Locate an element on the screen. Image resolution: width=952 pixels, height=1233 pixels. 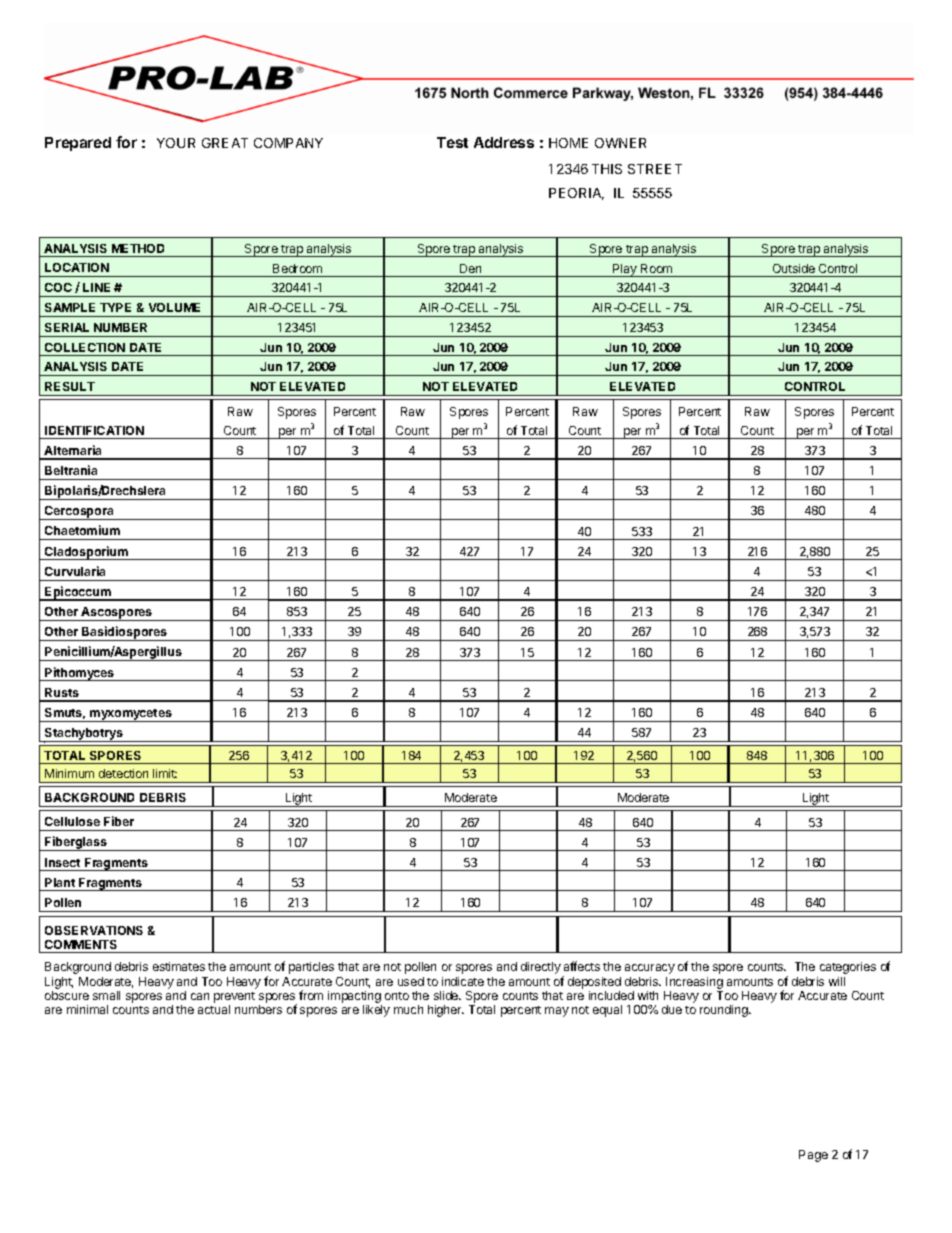
actual is located at coordinates (214, 1009).
